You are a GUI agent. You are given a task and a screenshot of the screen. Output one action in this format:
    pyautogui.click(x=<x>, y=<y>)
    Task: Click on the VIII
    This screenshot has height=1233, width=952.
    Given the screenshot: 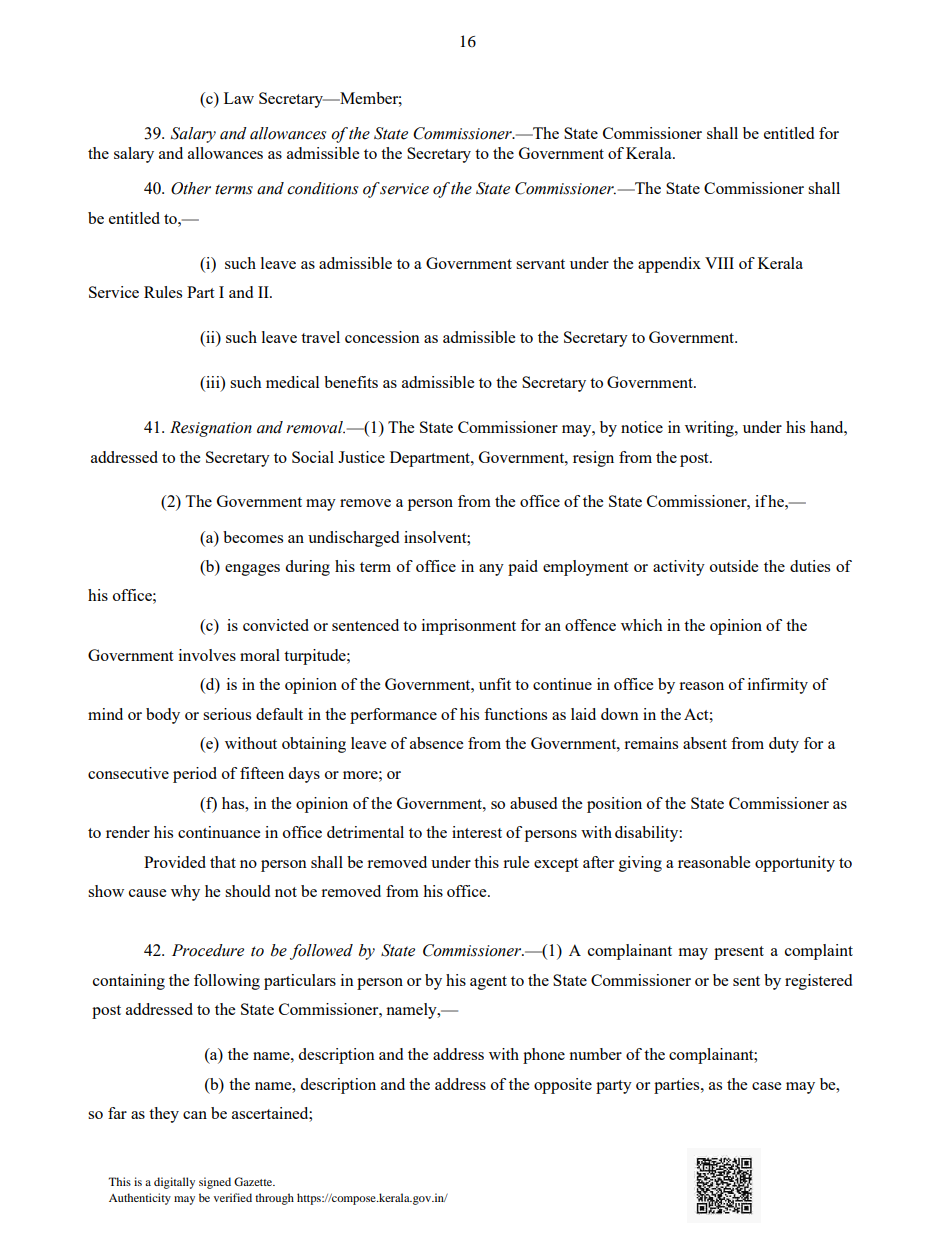 What is the action you would take?
    pyautogui.click(x=719, y=263)
